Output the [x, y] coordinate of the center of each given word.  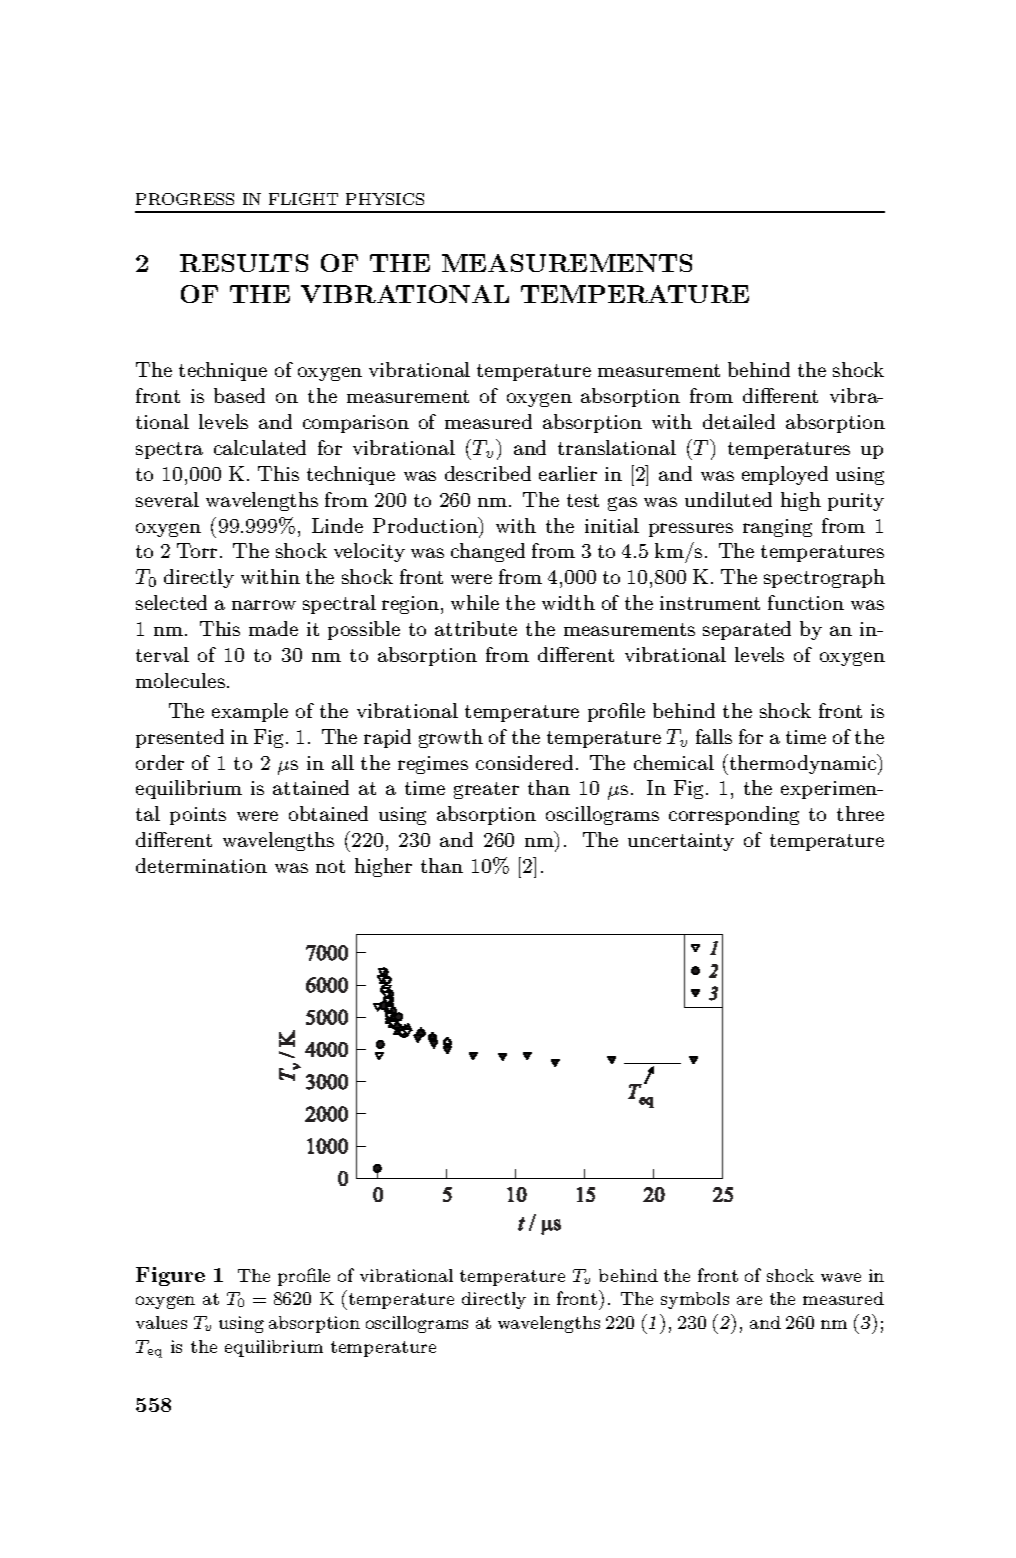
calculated [260, 447]
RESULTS [244, 263]
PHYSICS [385, 199]
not [330, 866]
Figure [170, 1276]
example [250, 712]
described [488, 473]
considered [524, 762]
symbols [695, 1300]
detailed [739, 421]
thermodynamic [802, 764]
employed [785, 475]
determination [201, 865]
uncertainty [681, 842]
